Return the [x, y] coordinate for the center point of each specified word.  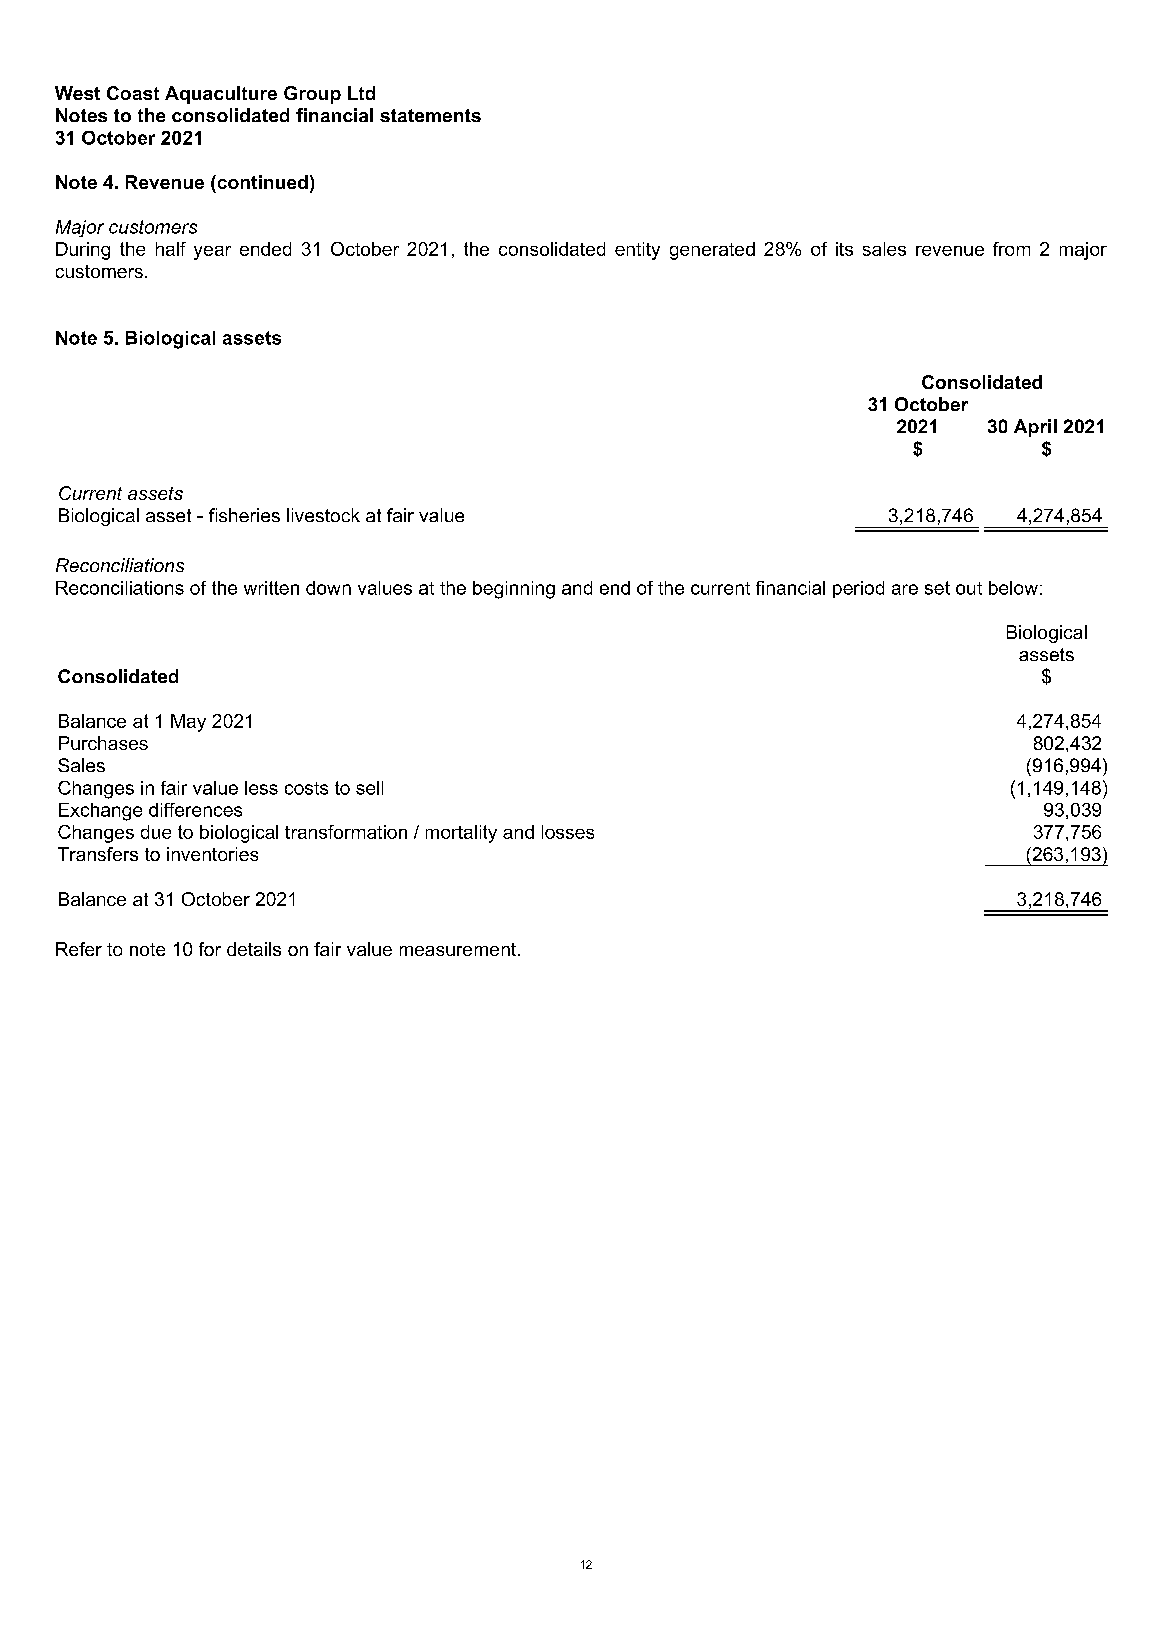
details [254, 949]
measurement [458, 949]
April [1035, 428]
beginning [514, 590]
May [188, 723]
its [844, 249]
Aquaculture [221, 95]
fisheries [244, 515]
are [905, 589]
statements [430, 115]
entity [637, 251]
